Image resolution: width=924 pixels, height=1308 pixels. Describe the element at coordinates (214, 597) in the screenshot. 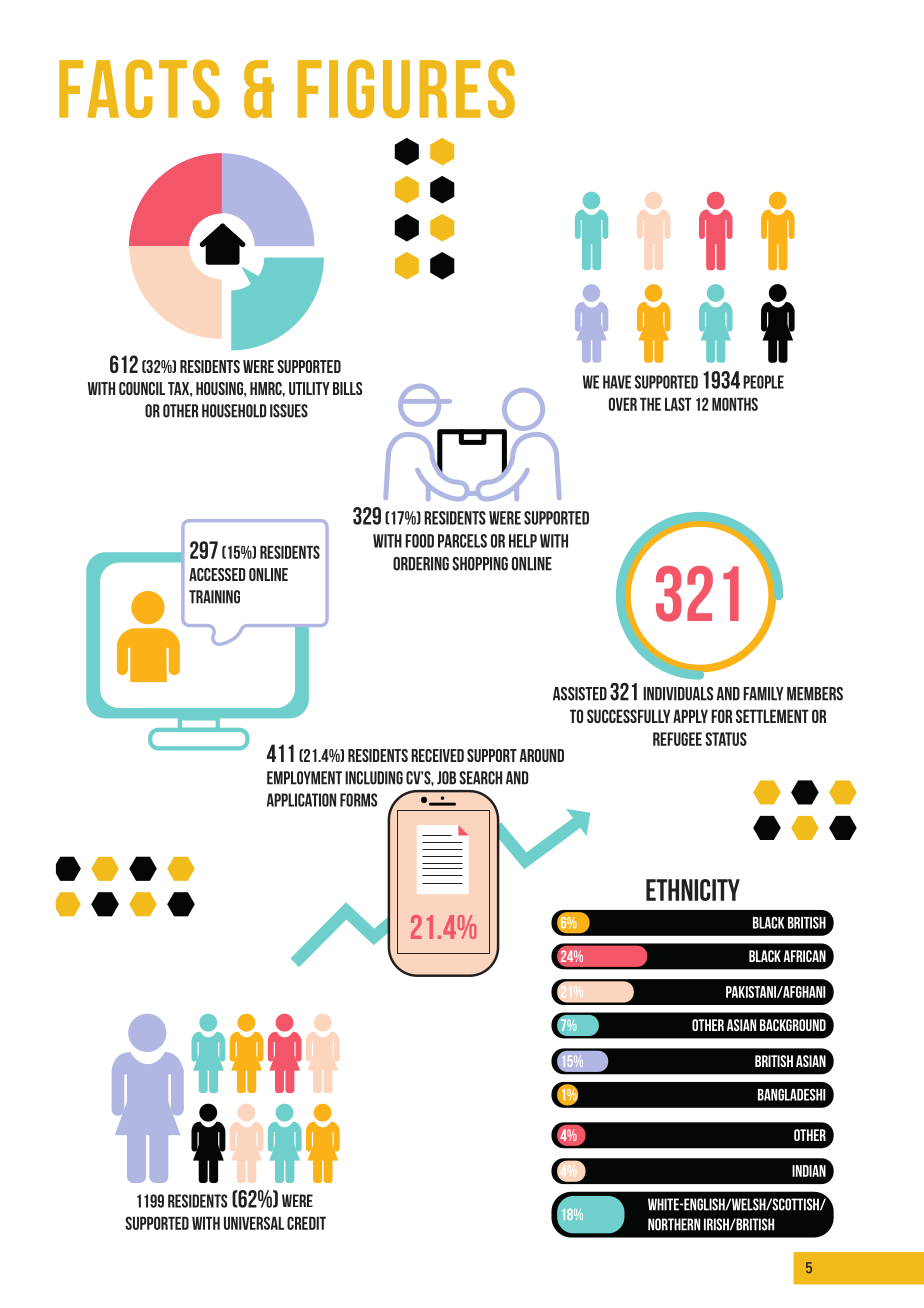

I see `training` at that location.
